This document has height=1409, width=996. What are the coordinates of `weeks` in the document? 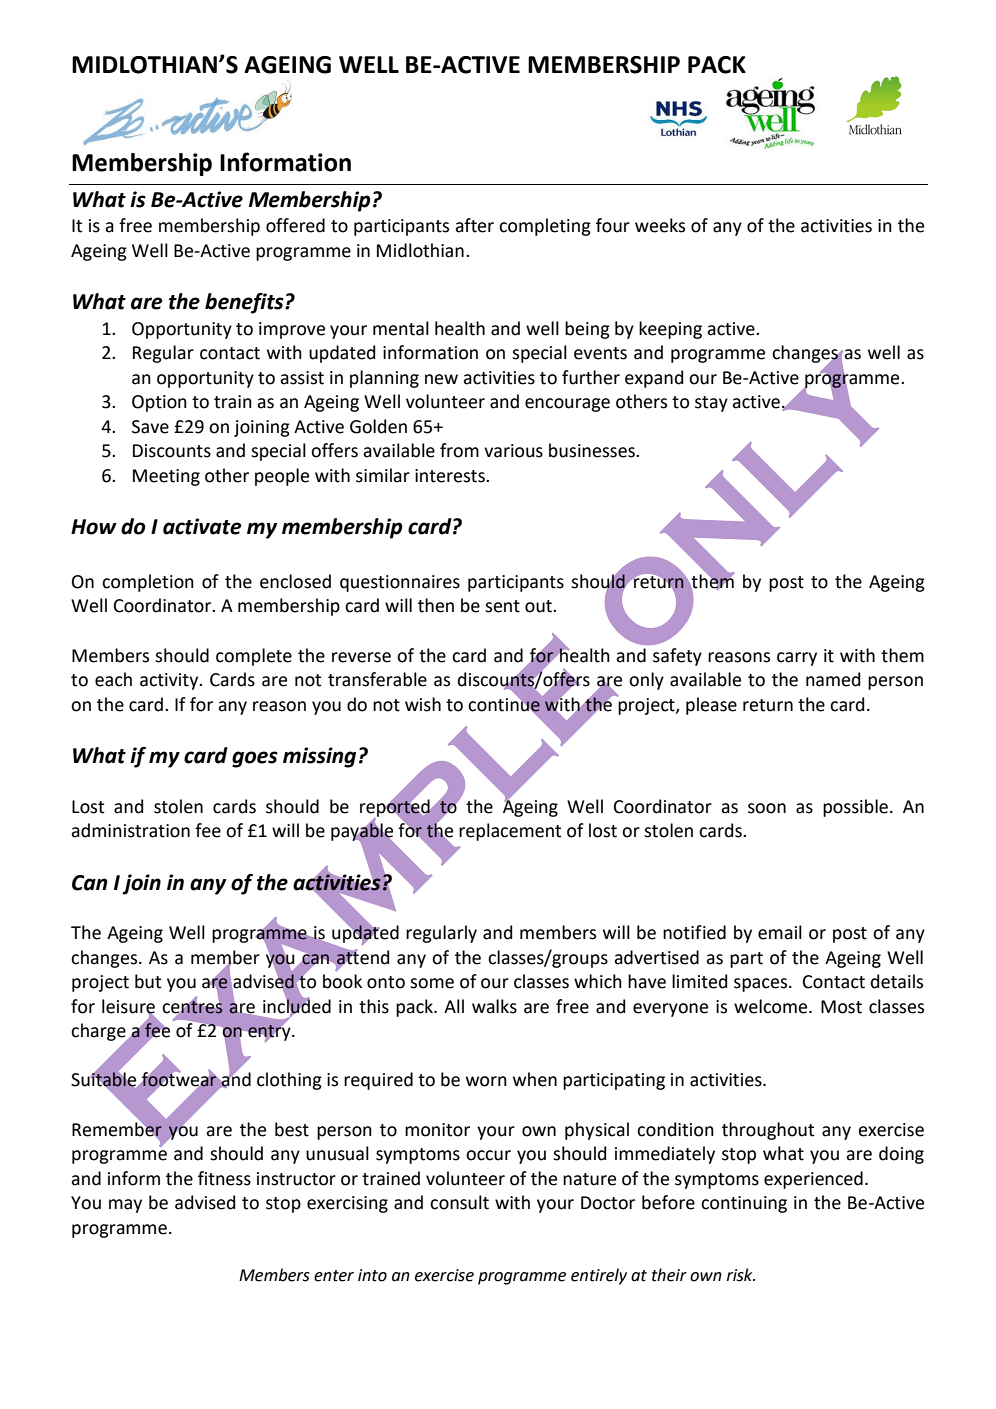 It's located at (660, 225).
